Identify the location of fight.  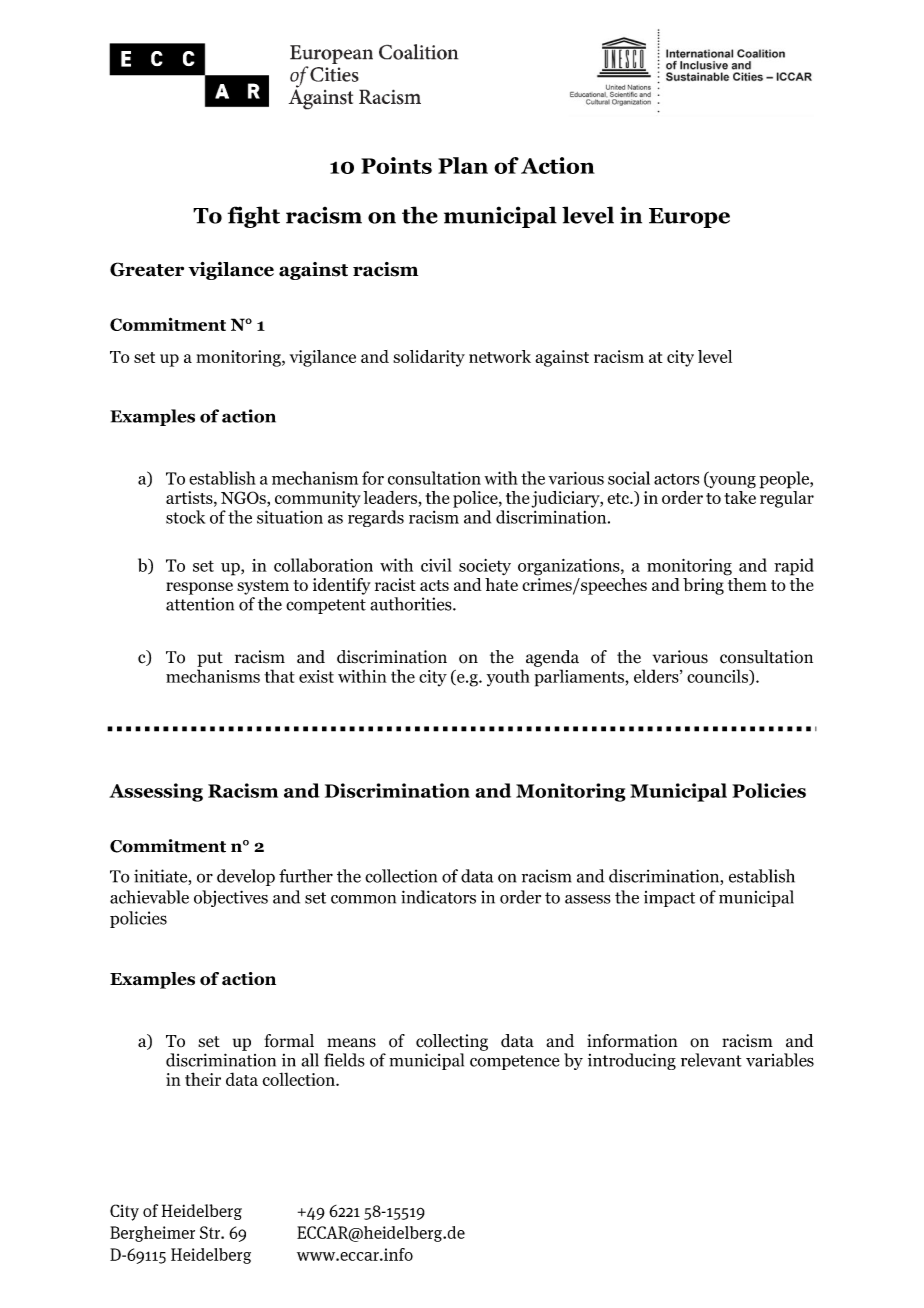
(254, 217).
